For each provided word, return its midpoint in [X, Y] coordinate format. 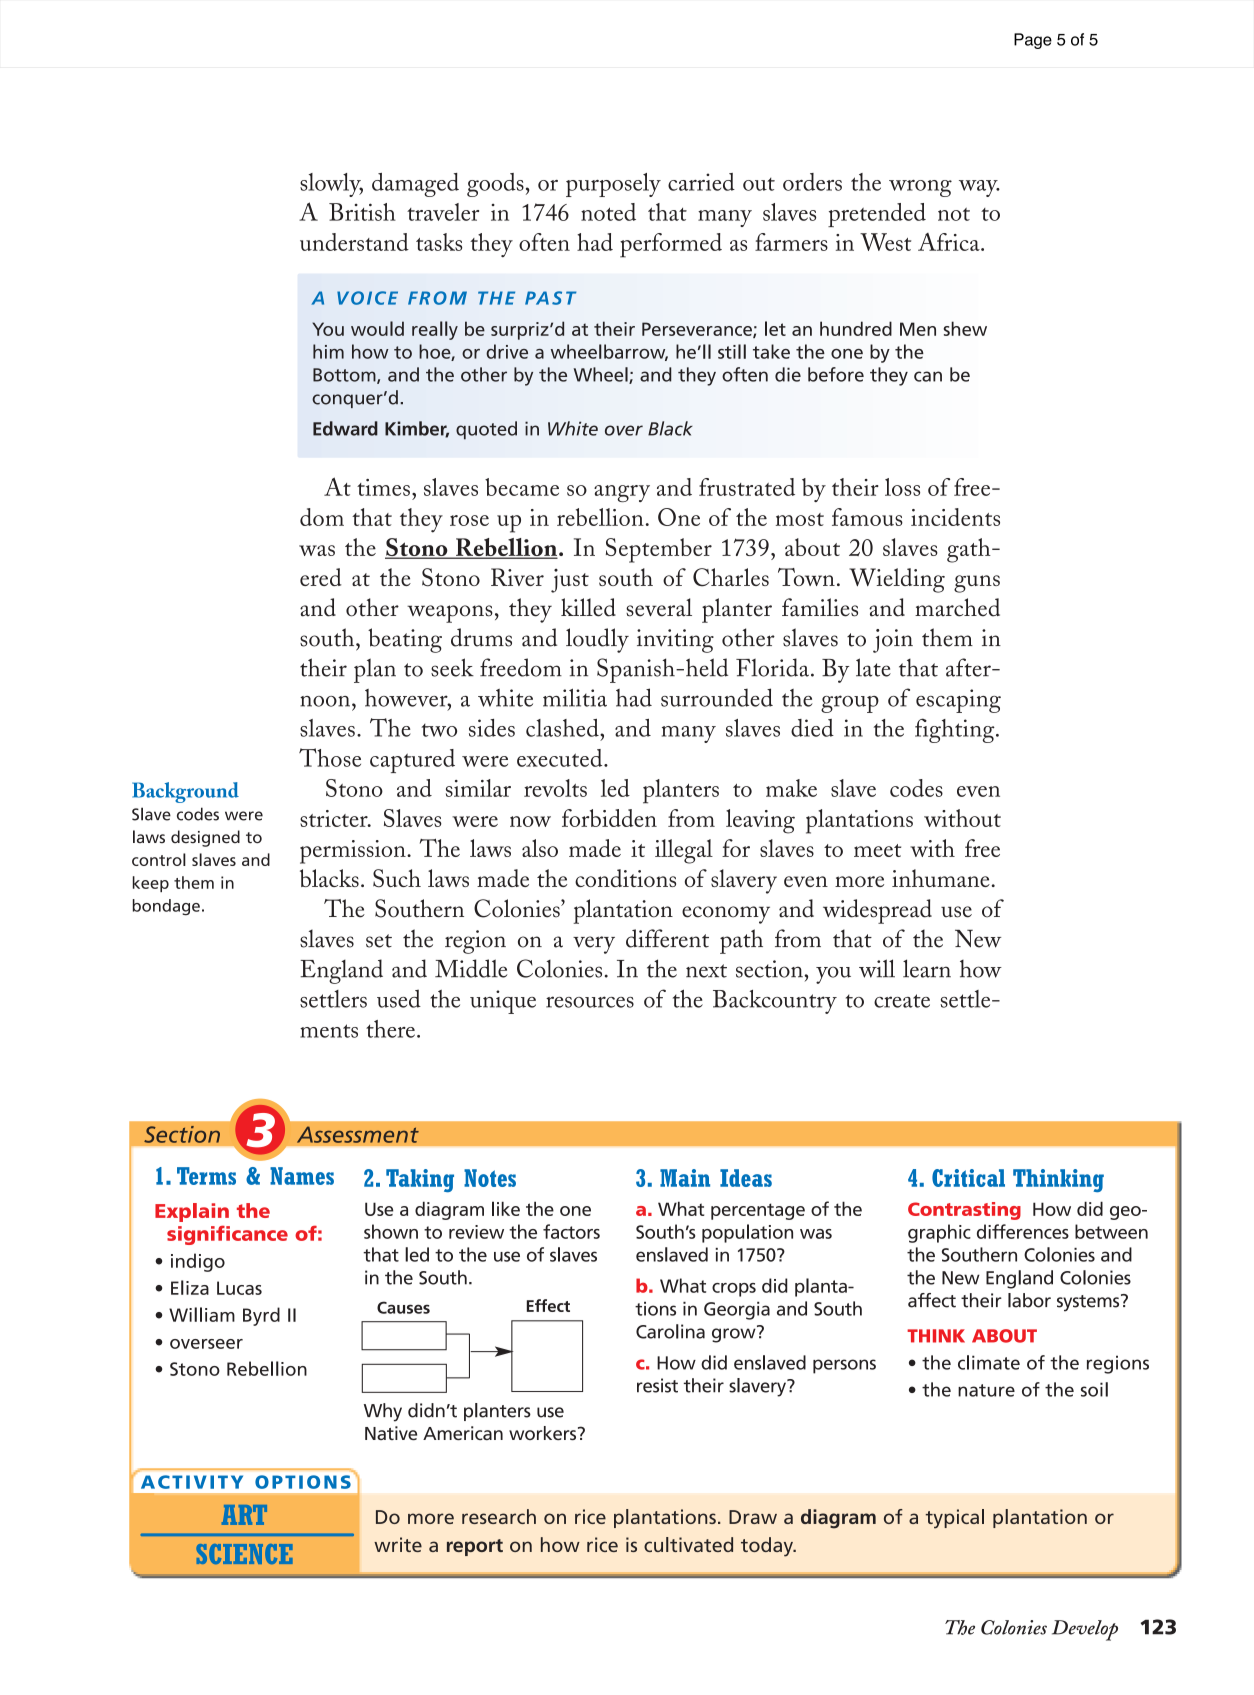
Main [685, 1178]
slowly [331, 185]
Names [302, 1176]
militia [575, 697]
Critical [968, 1178]
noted [608, 212]
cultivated [688, 1544]
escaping [958, 701]
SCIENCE [244, 1554]
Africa [950, 242]
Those [330, 757]
